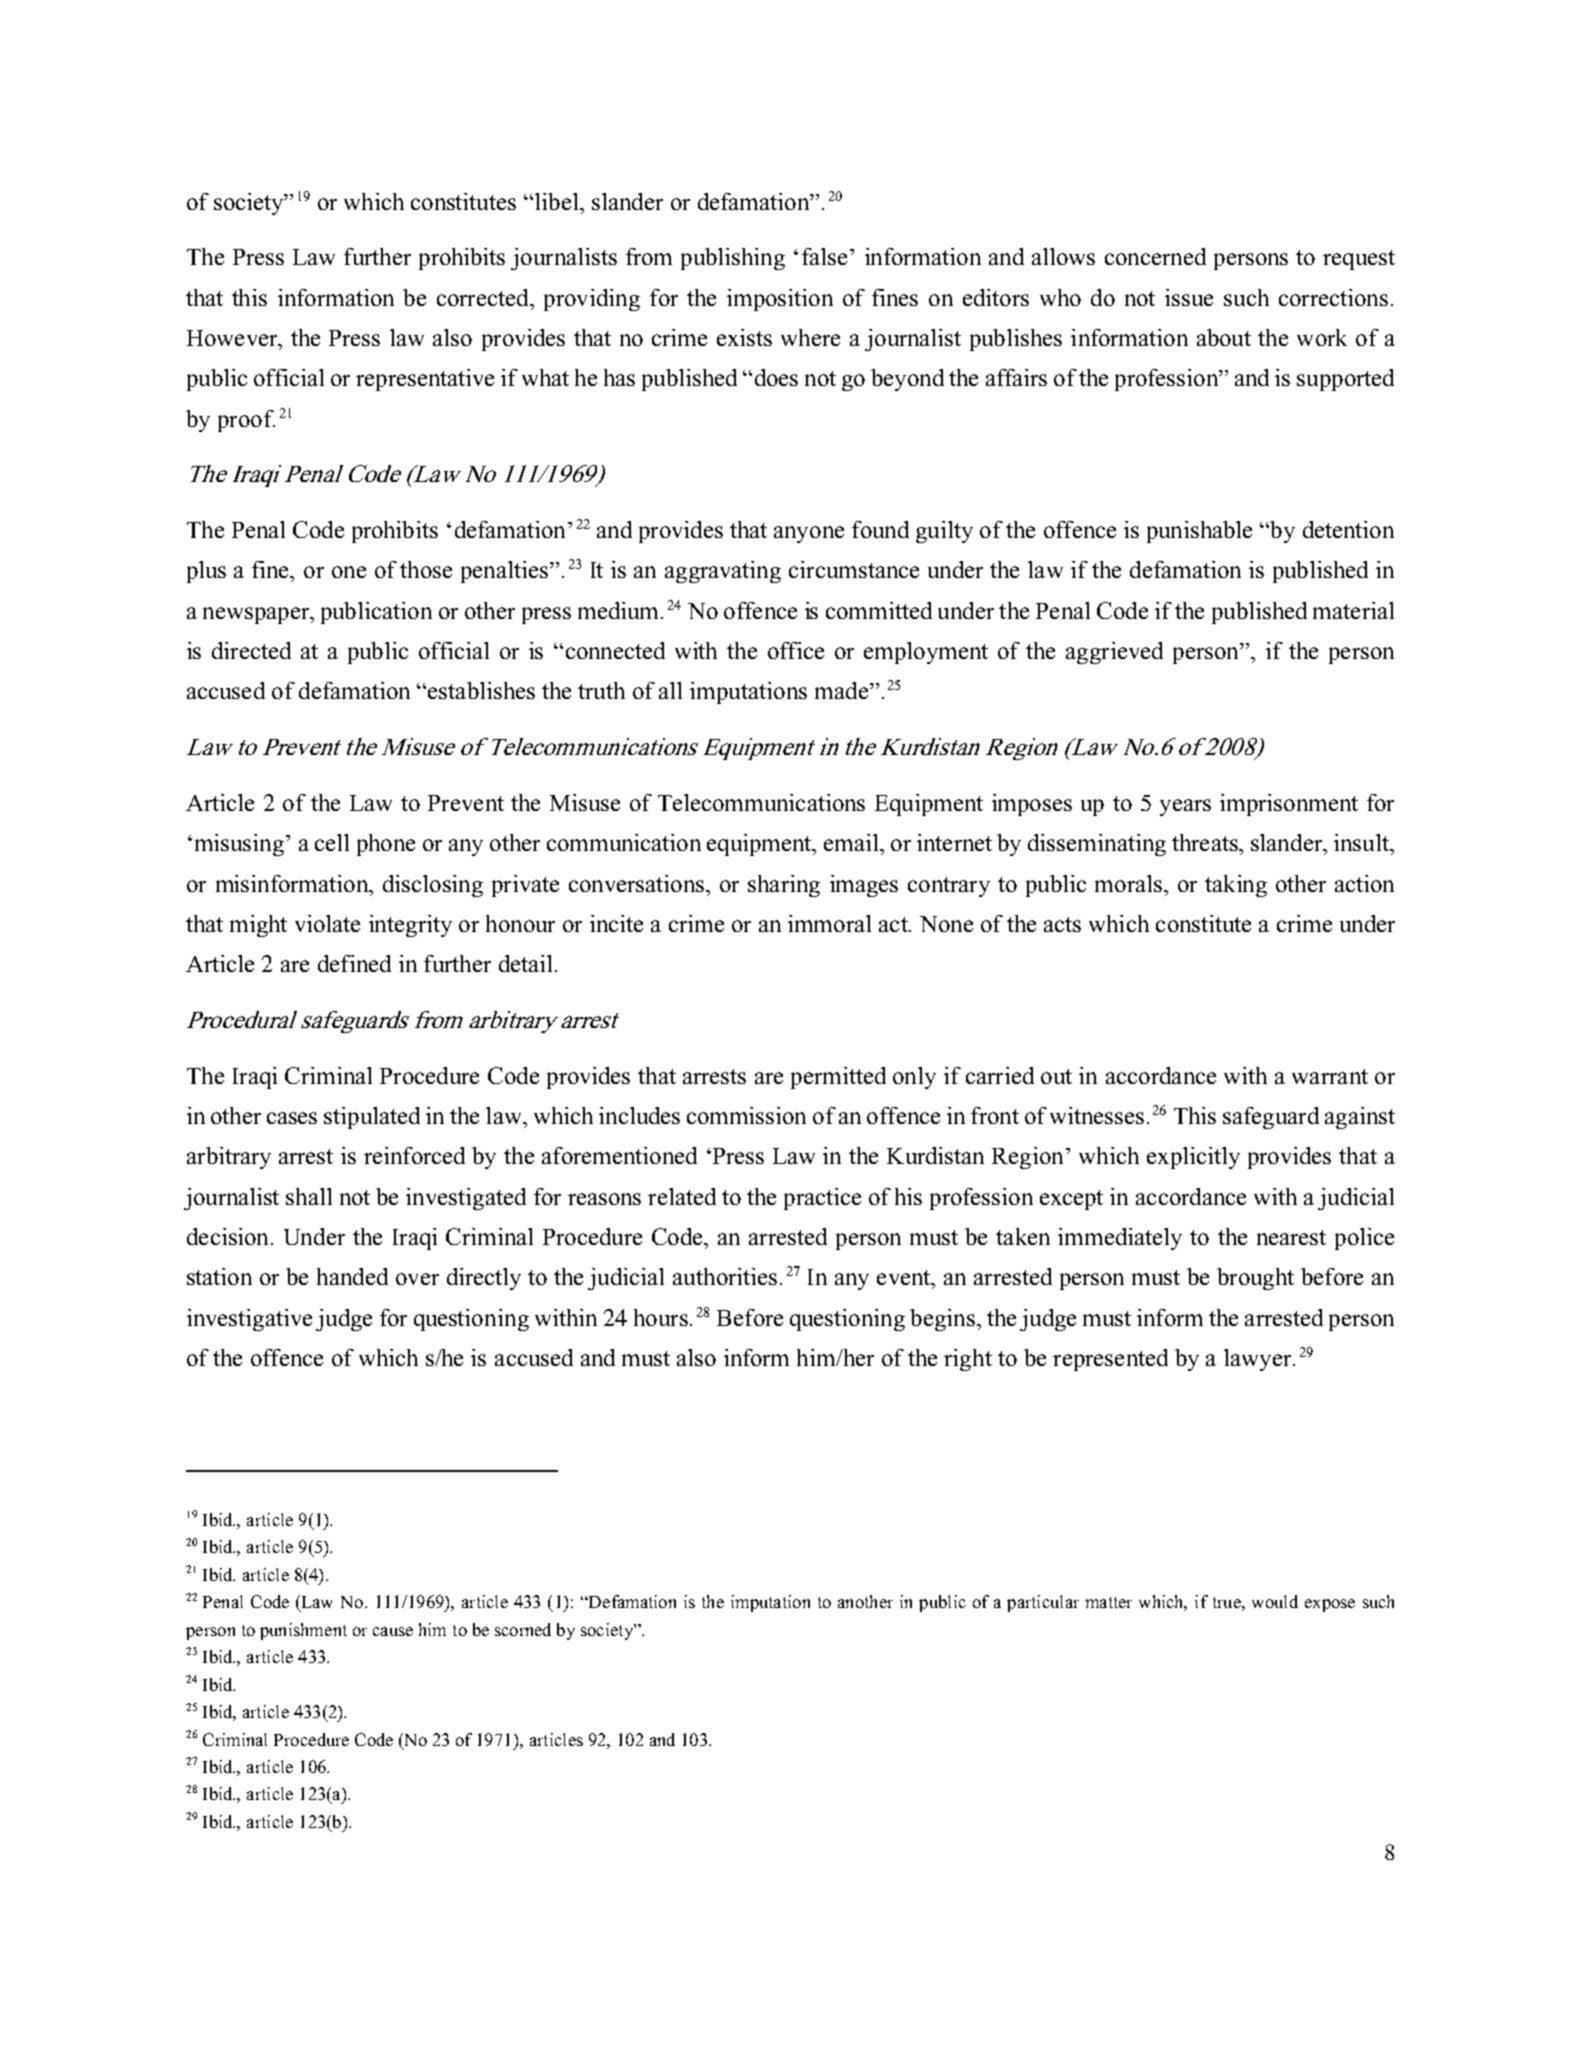 Image resolution: width=1581 pixels, height=2046 pixels. What do you see at coordinates (1275, 1601) in the image?
I see `would` at bounding box center [1275, 1601].
